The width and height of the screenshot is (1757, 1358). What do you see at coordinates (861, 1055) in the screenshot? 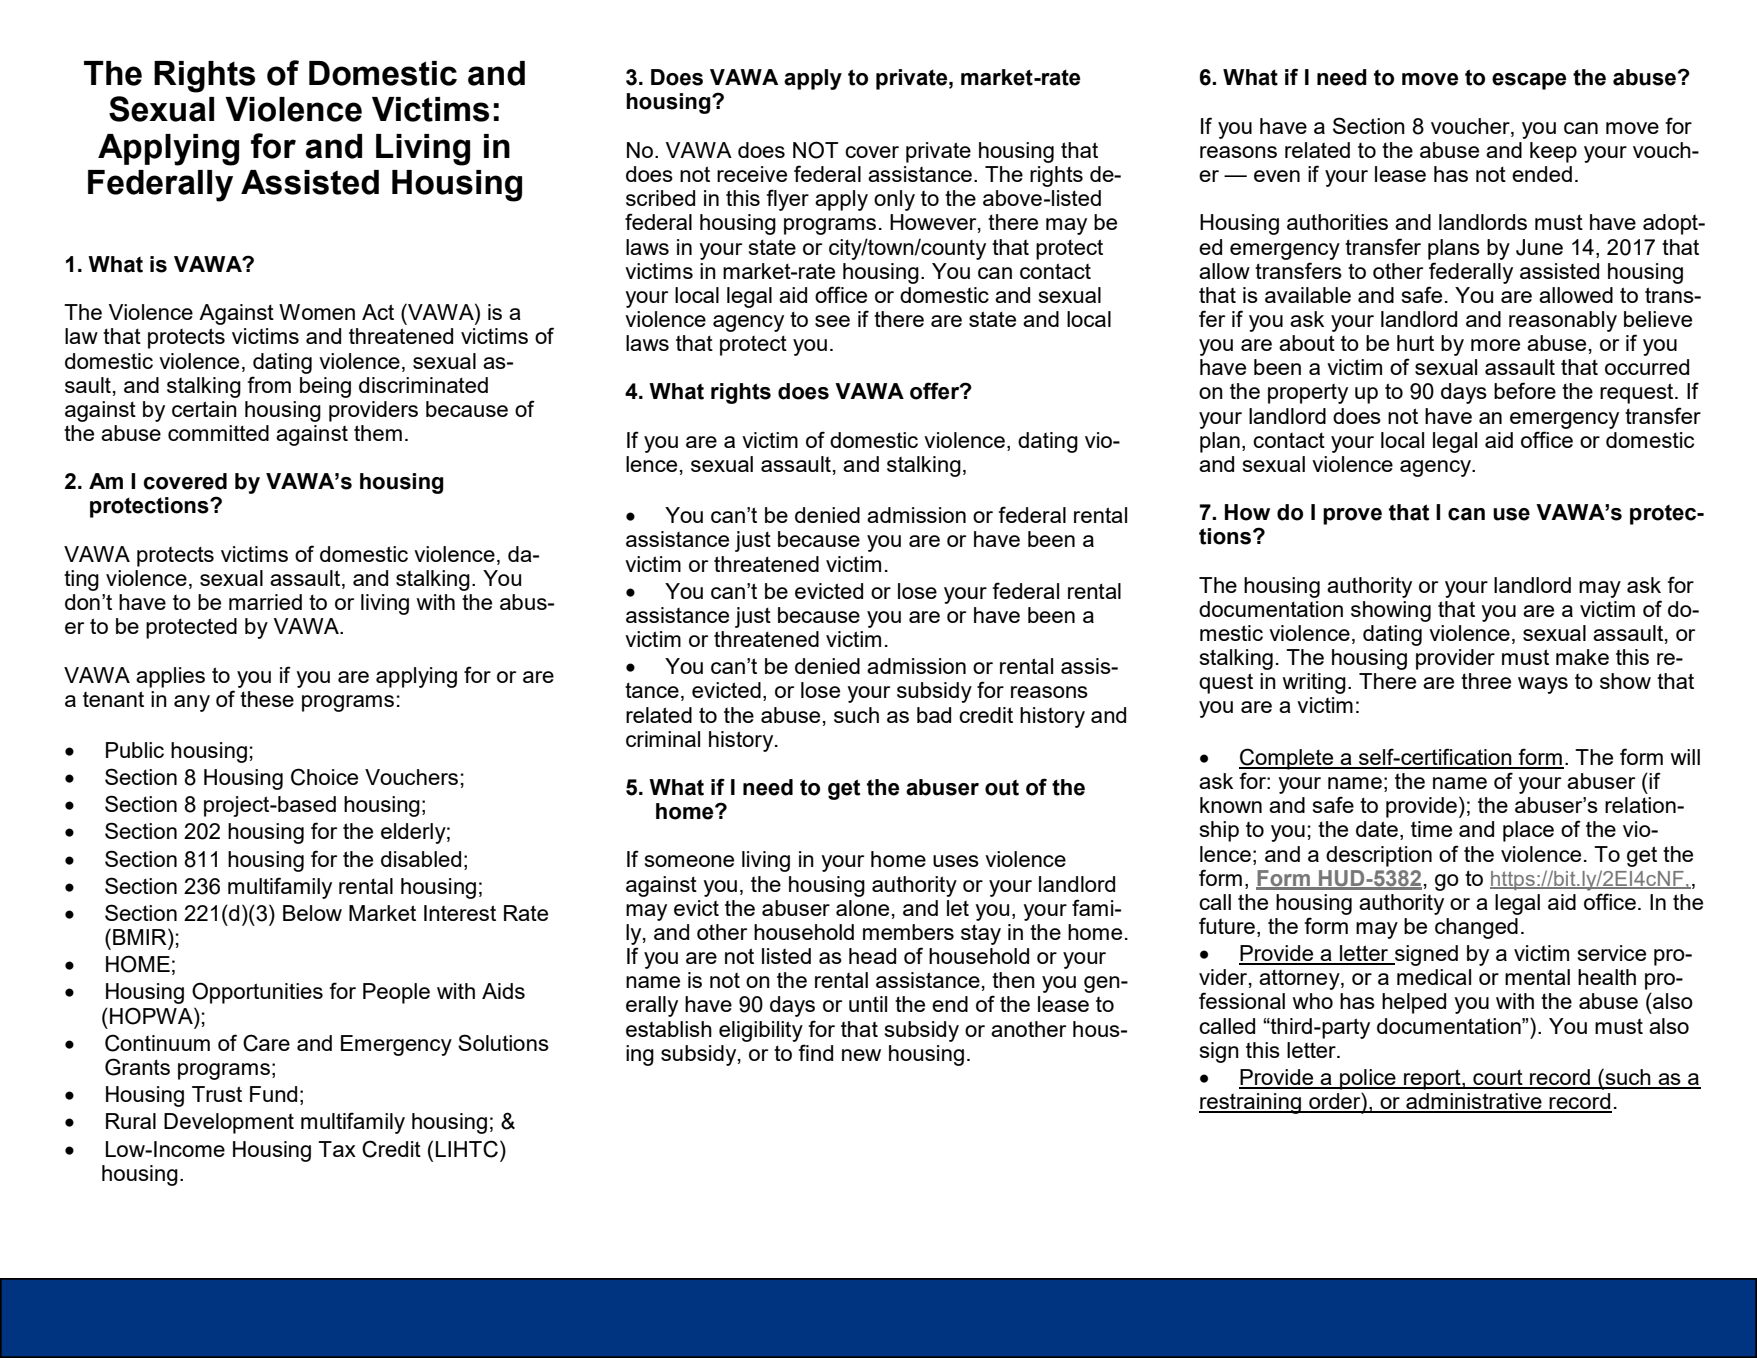
I see `new` at bounding box center [861, 1055].
